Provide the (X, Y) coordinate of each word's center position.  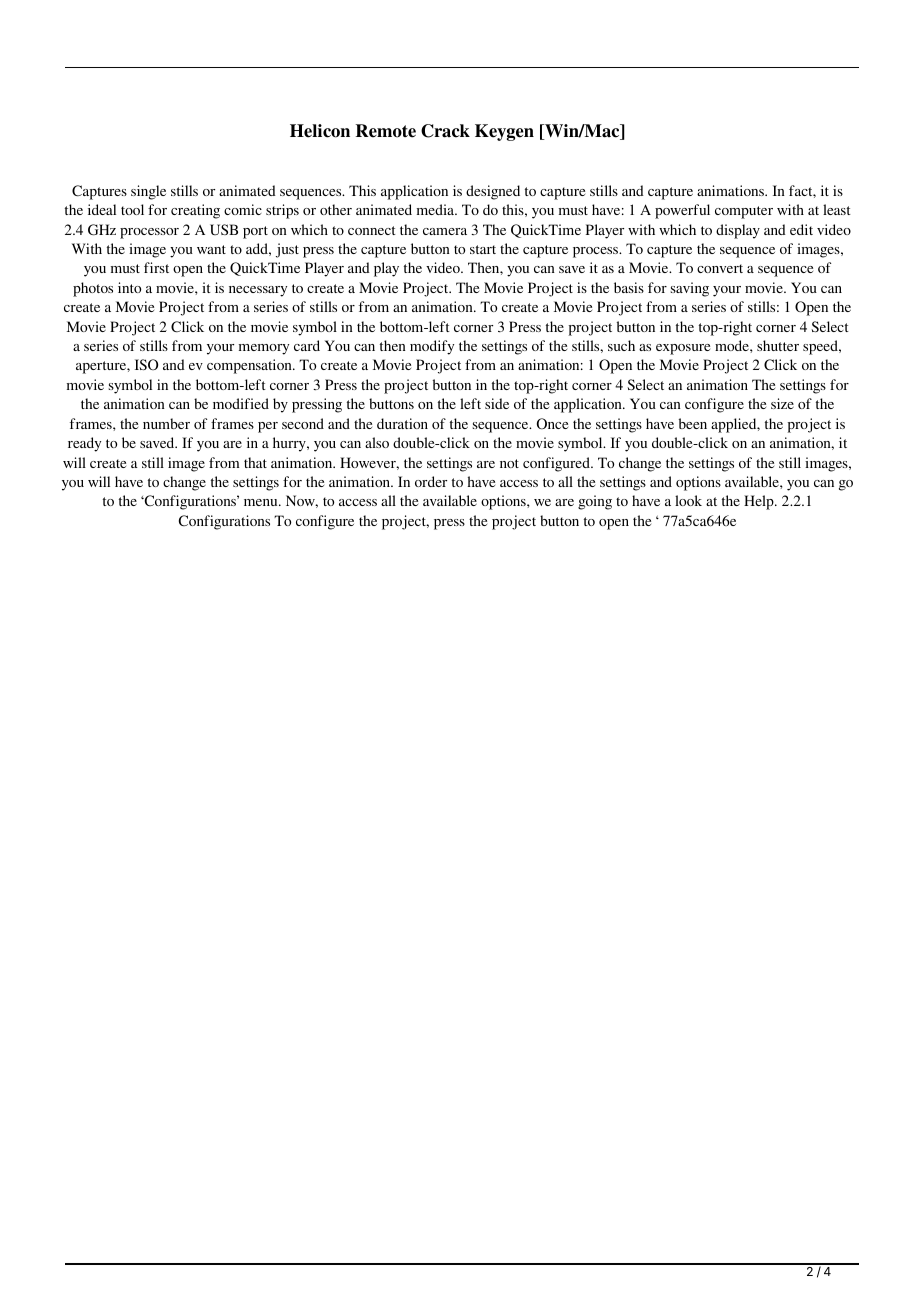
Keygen (504, 132)
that (255, 462)
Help (760, 502)
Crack (445, 131)
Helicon (320, 131)
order (431, 481)
